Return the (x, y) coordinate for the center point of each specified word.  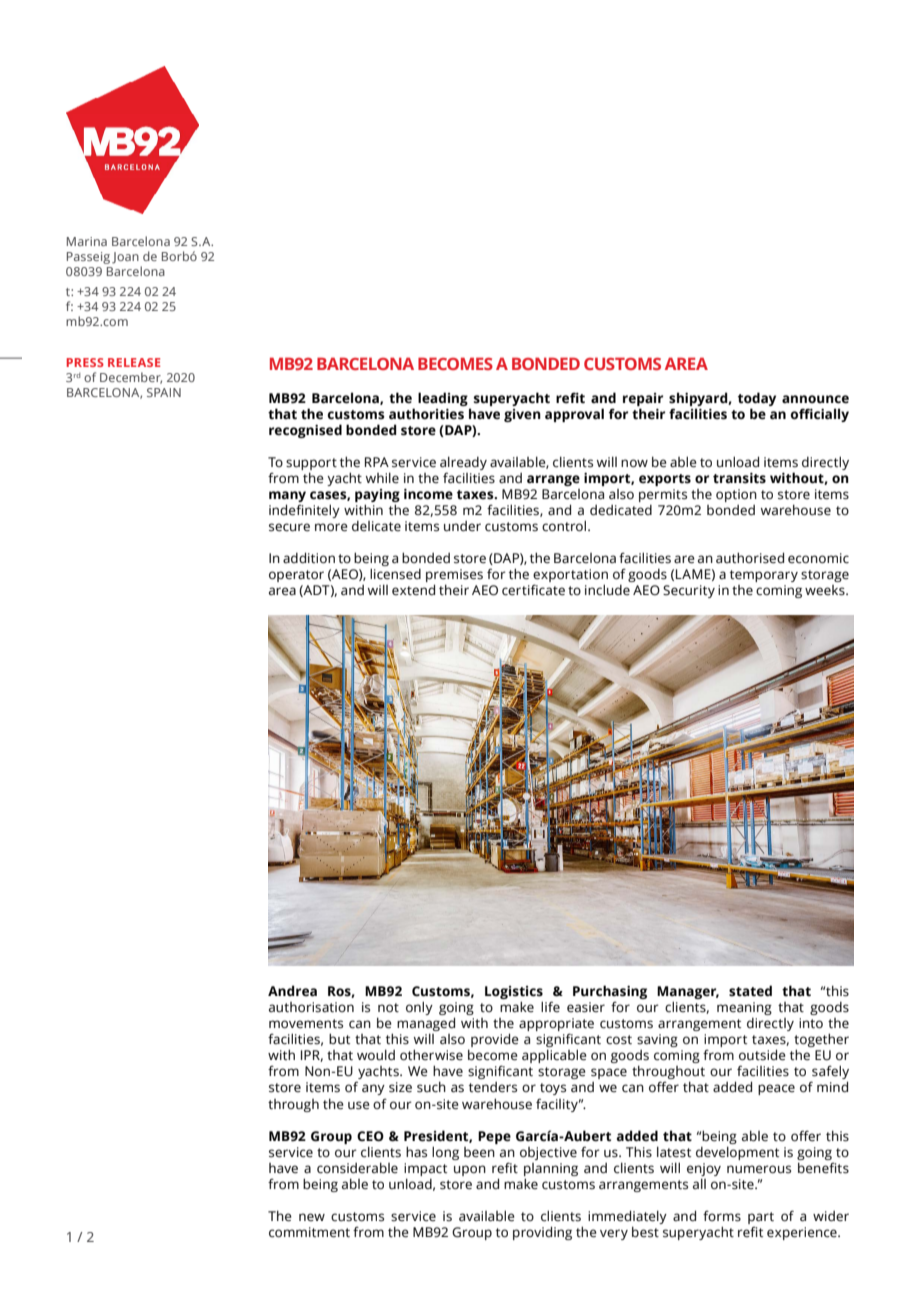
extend (413, 590)
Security (689, 591)
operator (296, 576)
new (312, 1217)
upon (470, 1170)
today (757, 400)
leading (444, 400)
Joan (125, 258)
